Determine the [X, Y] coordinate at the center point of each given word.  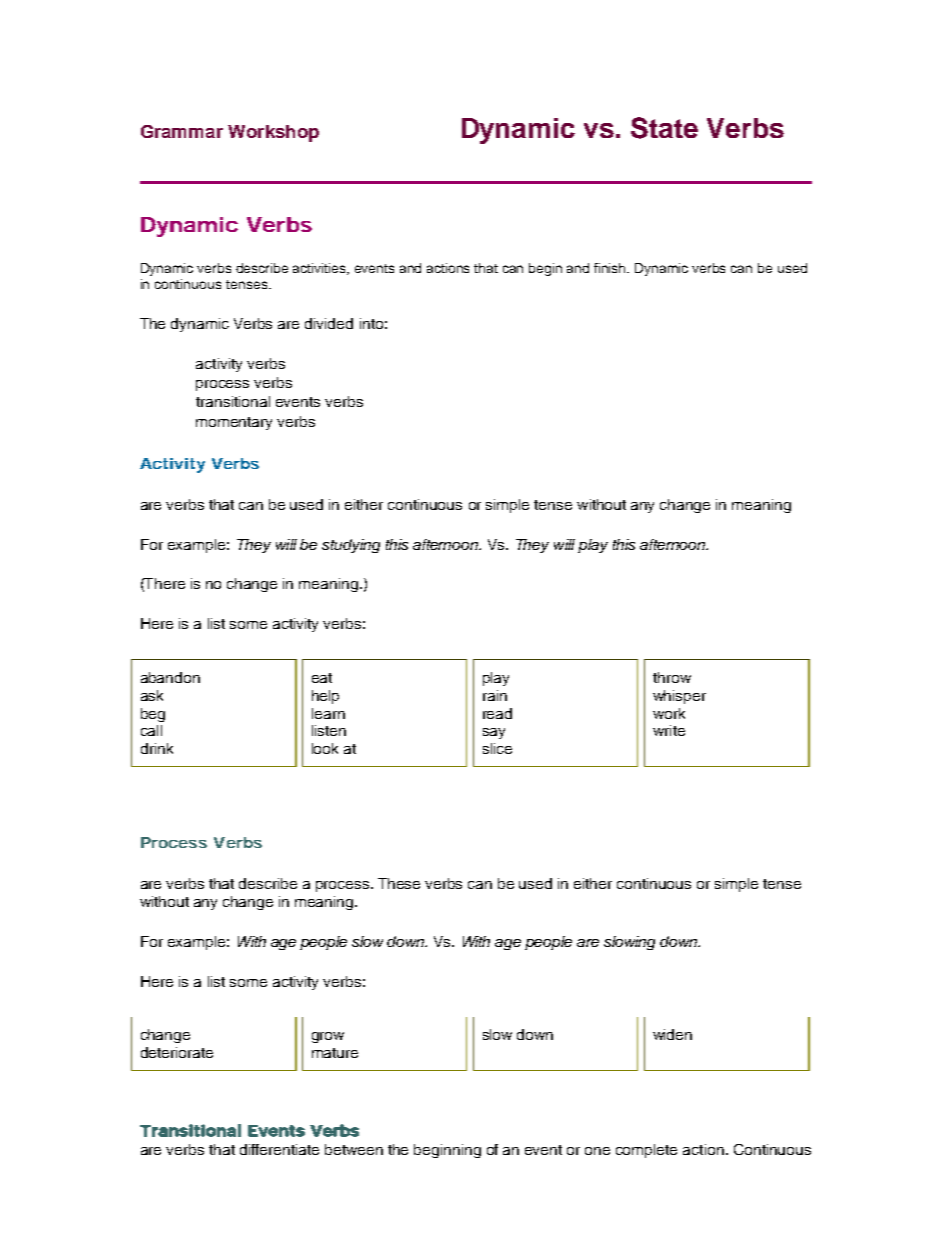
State [664, 128]
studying [351, 546]
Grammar [182, 131]
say [494, 733]
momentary [234, 423]
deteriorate [177, 1052]
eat [322, 678]
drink [157, 748]
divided [329, 323]
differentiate [279, 1149]
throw [672, 677]
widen [672, 1034]
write [669, 730]
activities [321, 269]
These [399, 883]
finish [611, 268]
